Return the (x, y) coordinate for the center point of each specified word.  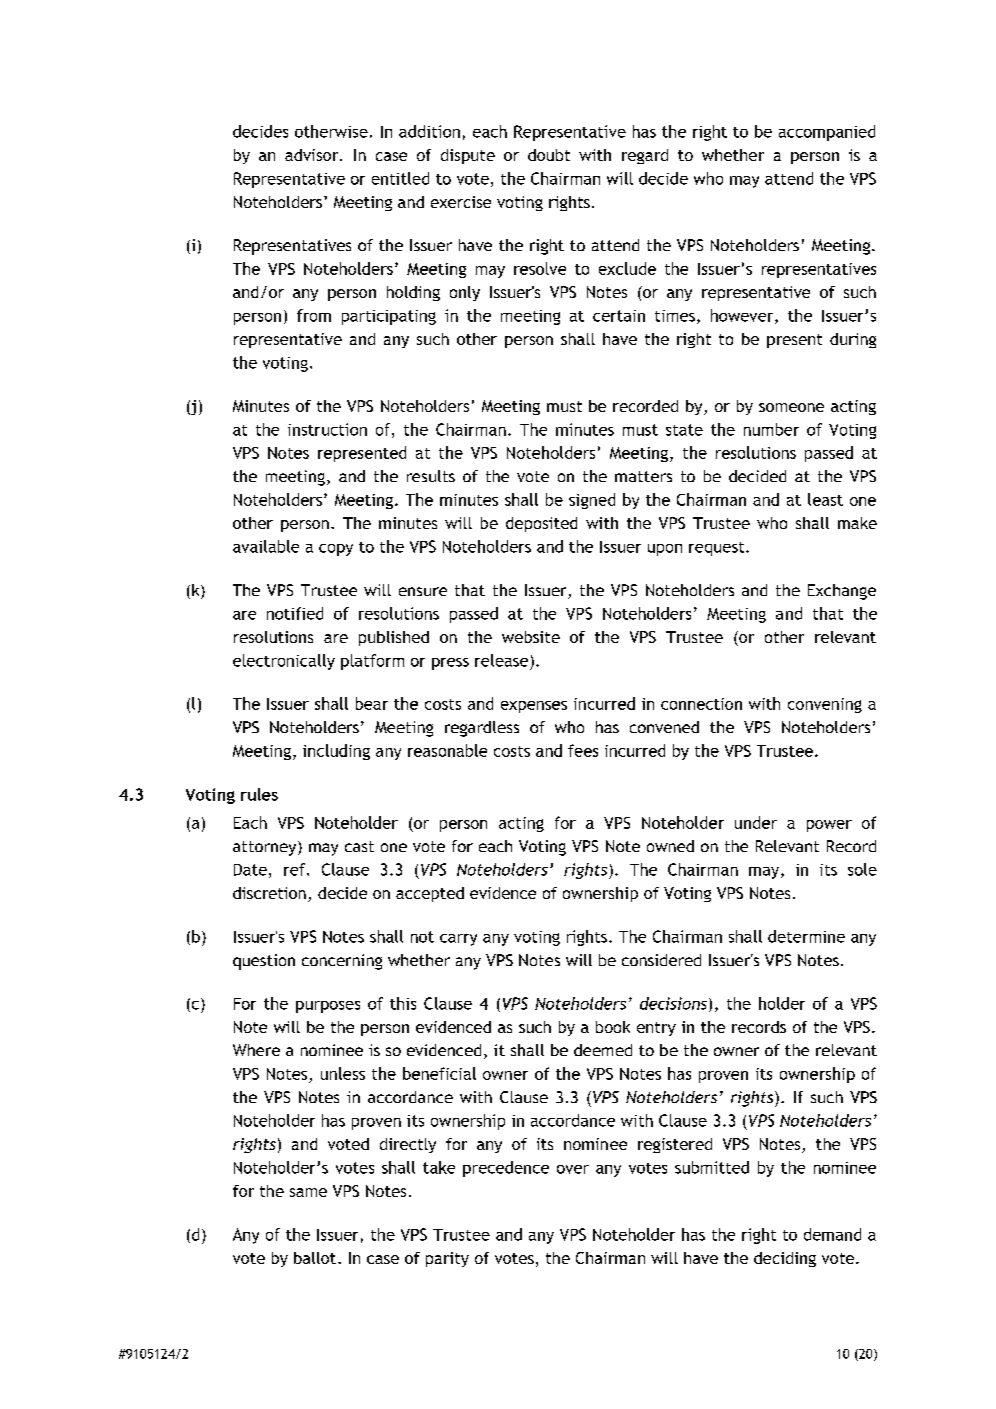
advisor (313, 155)
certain (619, 316)
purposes (328, 1007)
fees (583, 750)
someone (791, 407)
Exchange (842, 592)
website (531, 637)
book (613, 1027)
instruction (327, 429)
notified (295, 613)
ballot (316, 1258)
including (336, 752)
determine (806, 936)
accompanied (827, 133)
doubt (549, 155)
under (756, 822)
